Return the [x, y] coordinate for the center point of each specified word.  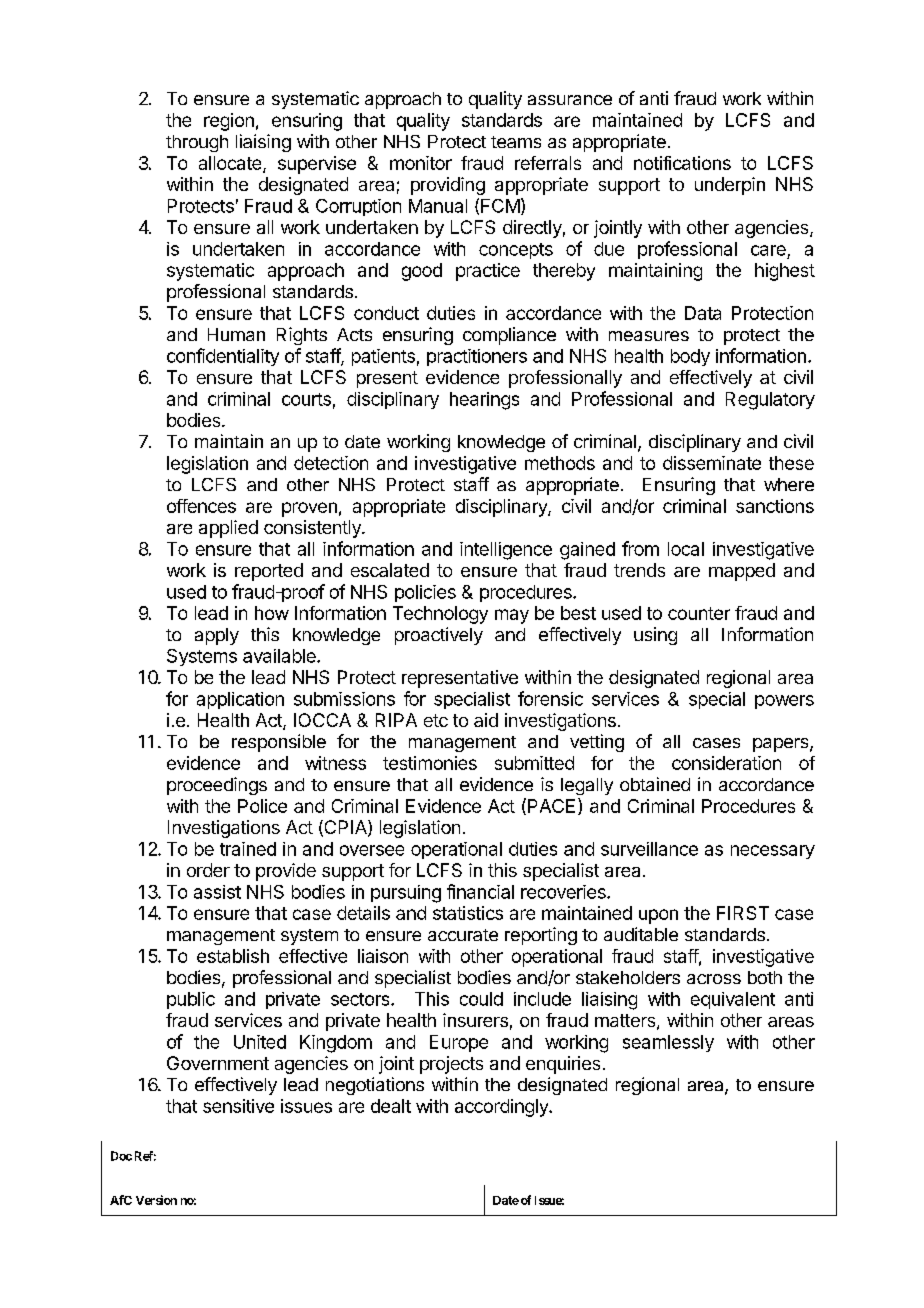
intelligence [506, 551]
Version [156, 1200]
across [714, 979]
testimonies [430, 763]
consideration [726, 763]
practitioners [477, 357]
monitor [421, 163]
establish [233, 956]
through [197, 143]
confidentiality [223, 357]
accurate [463, 935]
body [690, 357]
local [686, 549]
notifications [682, 163]
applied [228, 529]
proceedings [217, 786]
